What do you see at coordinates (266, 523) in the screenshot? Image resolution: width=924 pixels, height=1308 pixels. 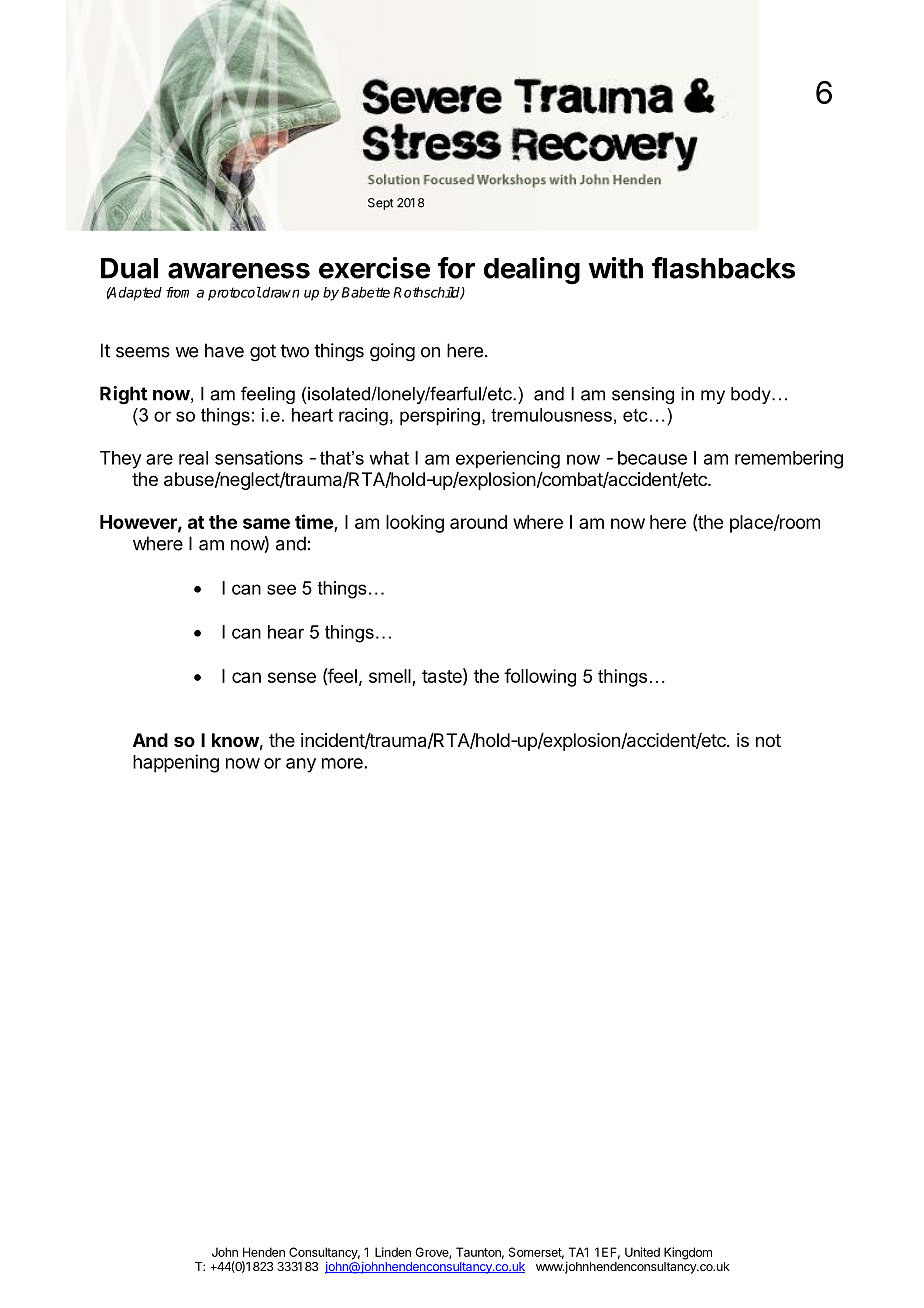 I see `same` at bounding box center [266, 523].
